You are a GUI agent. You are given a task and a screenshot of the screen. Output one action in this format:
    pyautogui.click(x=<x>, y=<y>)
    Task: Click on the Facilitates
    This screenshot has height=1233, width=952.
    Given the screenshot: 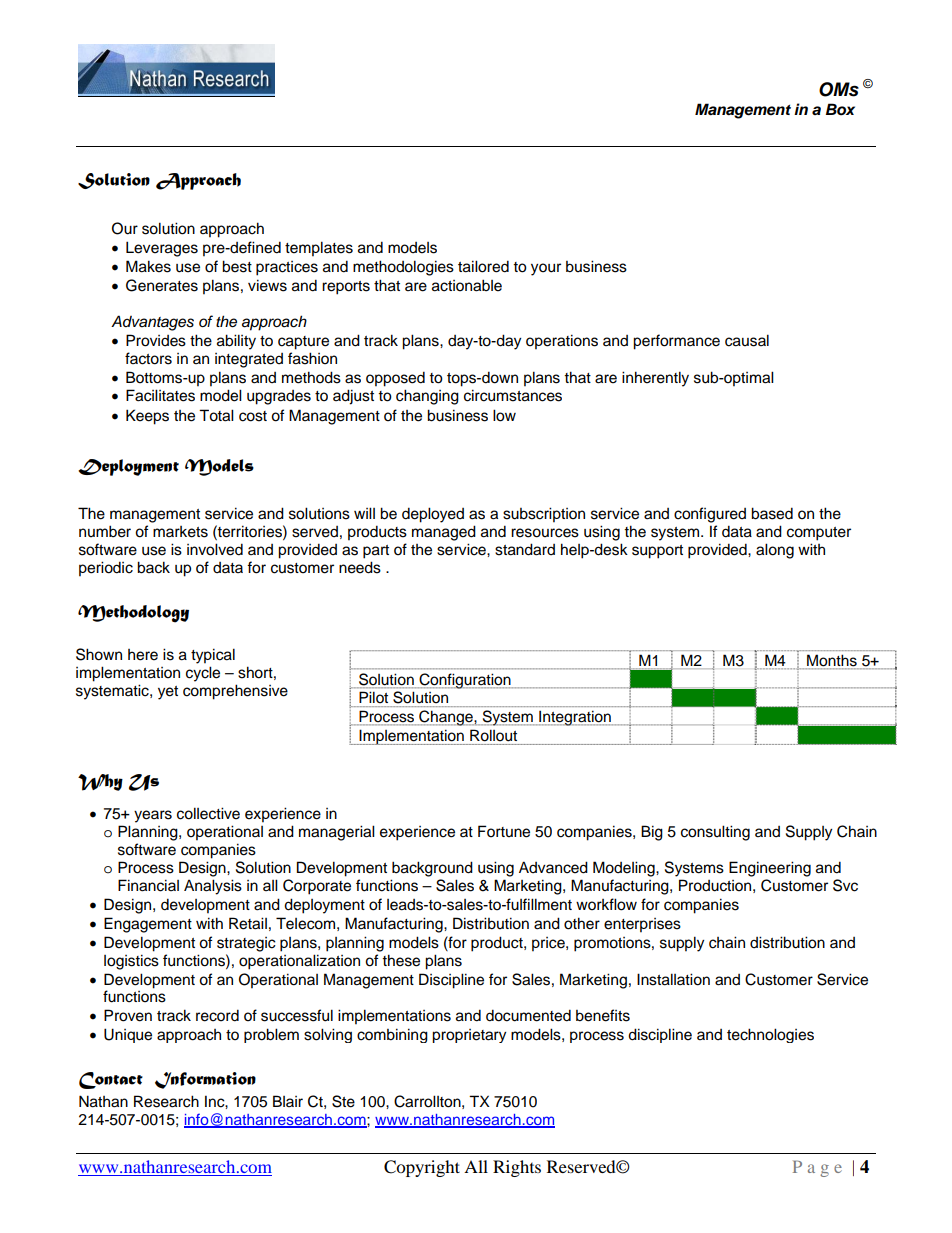 What is the action you would take?
    pyautogui.click(x=160, y=395)
